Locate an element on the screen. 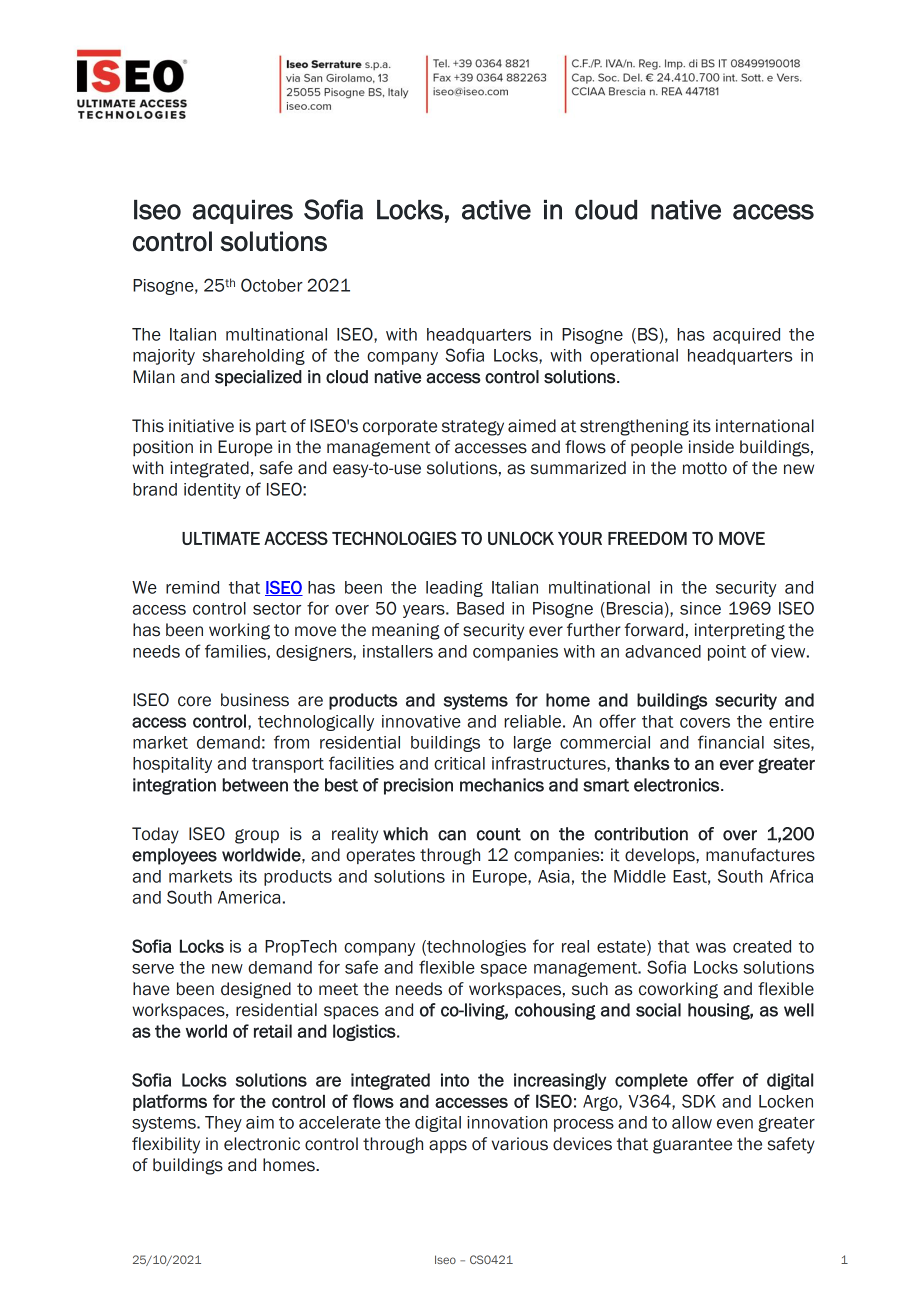 This screenshot has width=924, height=1309. FREEDOM is located at coordinates (647, 538).
